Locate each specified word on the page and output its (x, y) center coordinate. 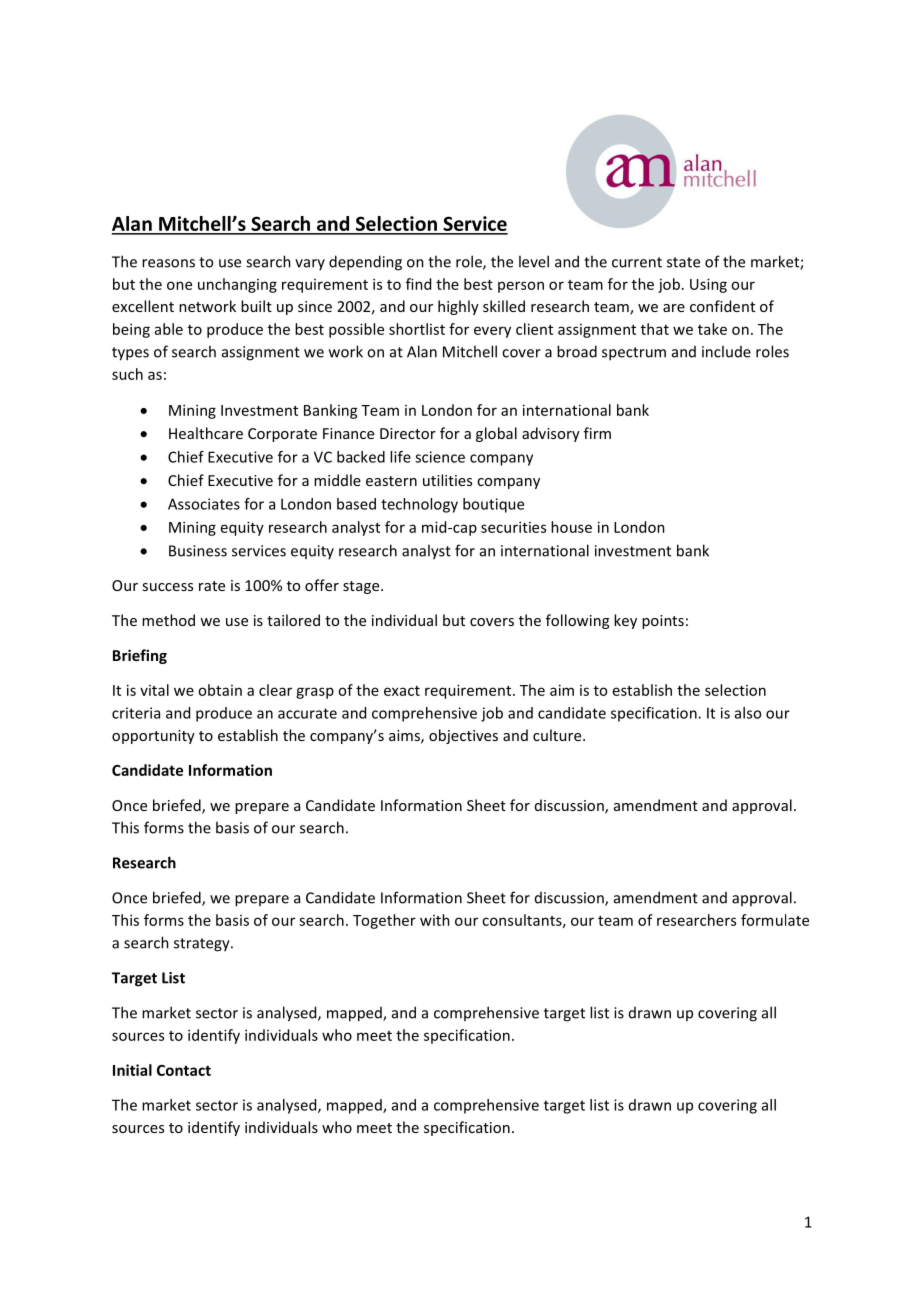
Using (708, 285)
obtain (220, 690)
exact (402, 691)
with (435, 920)
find (418, 284)
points (663, 622)
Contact (184, 1070)
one (179, 285)
